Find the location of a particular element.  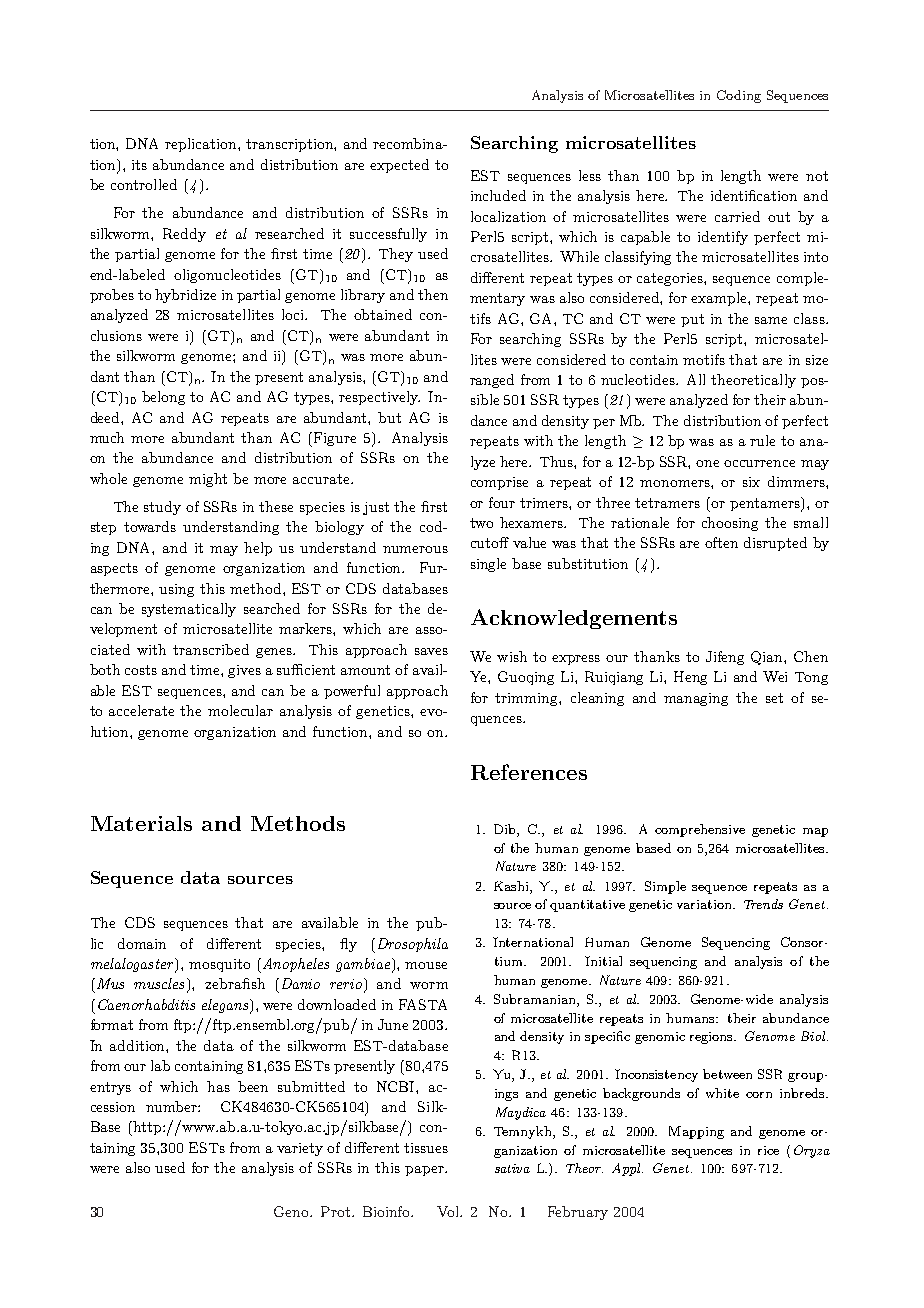

saves is located at coordinates (431, 651).
